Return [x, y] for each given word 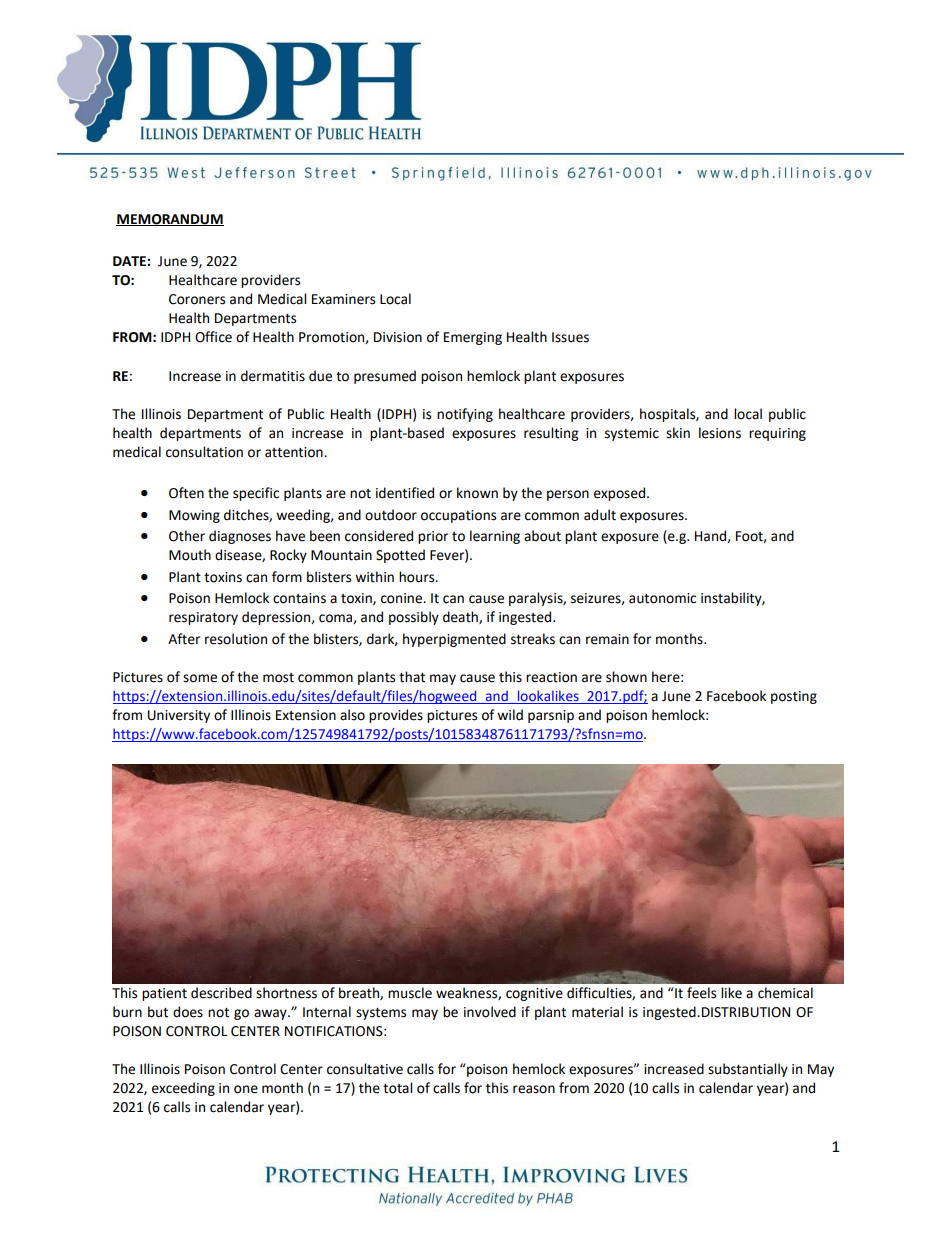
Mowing [194, 516]
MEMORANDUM [170, 220]
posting [794, 697]
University [179, 716]
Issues [570, 337]
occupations [458, 516]
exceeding [183, 1089]
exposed [619, 494]
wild [510, 715]
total [397, 1088]
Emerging [473, 338]
